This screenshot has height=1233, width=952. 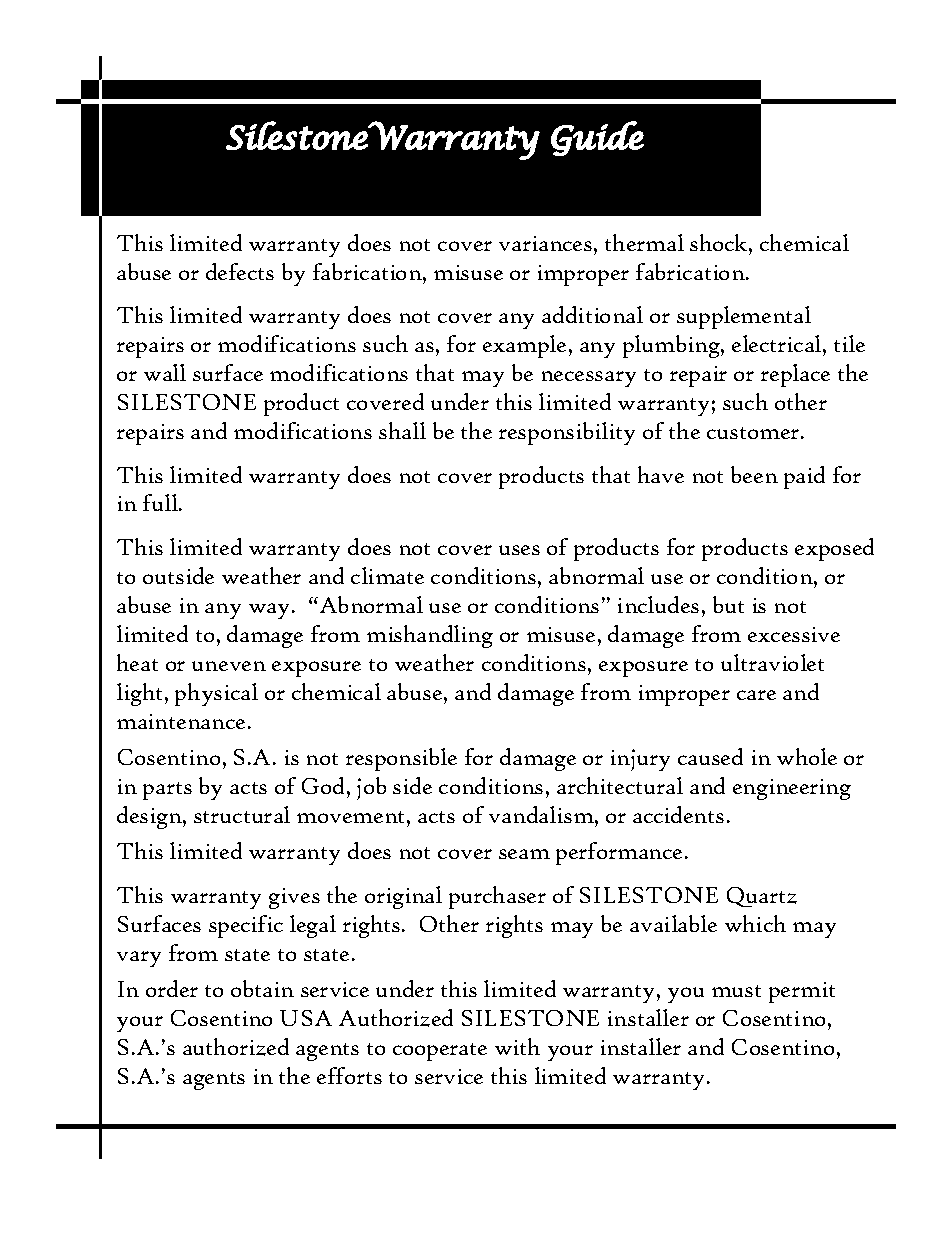 What do you see at coordinates (401, 759) in the screenshot?
I see `responsible` at bounding box center [401, 759].
